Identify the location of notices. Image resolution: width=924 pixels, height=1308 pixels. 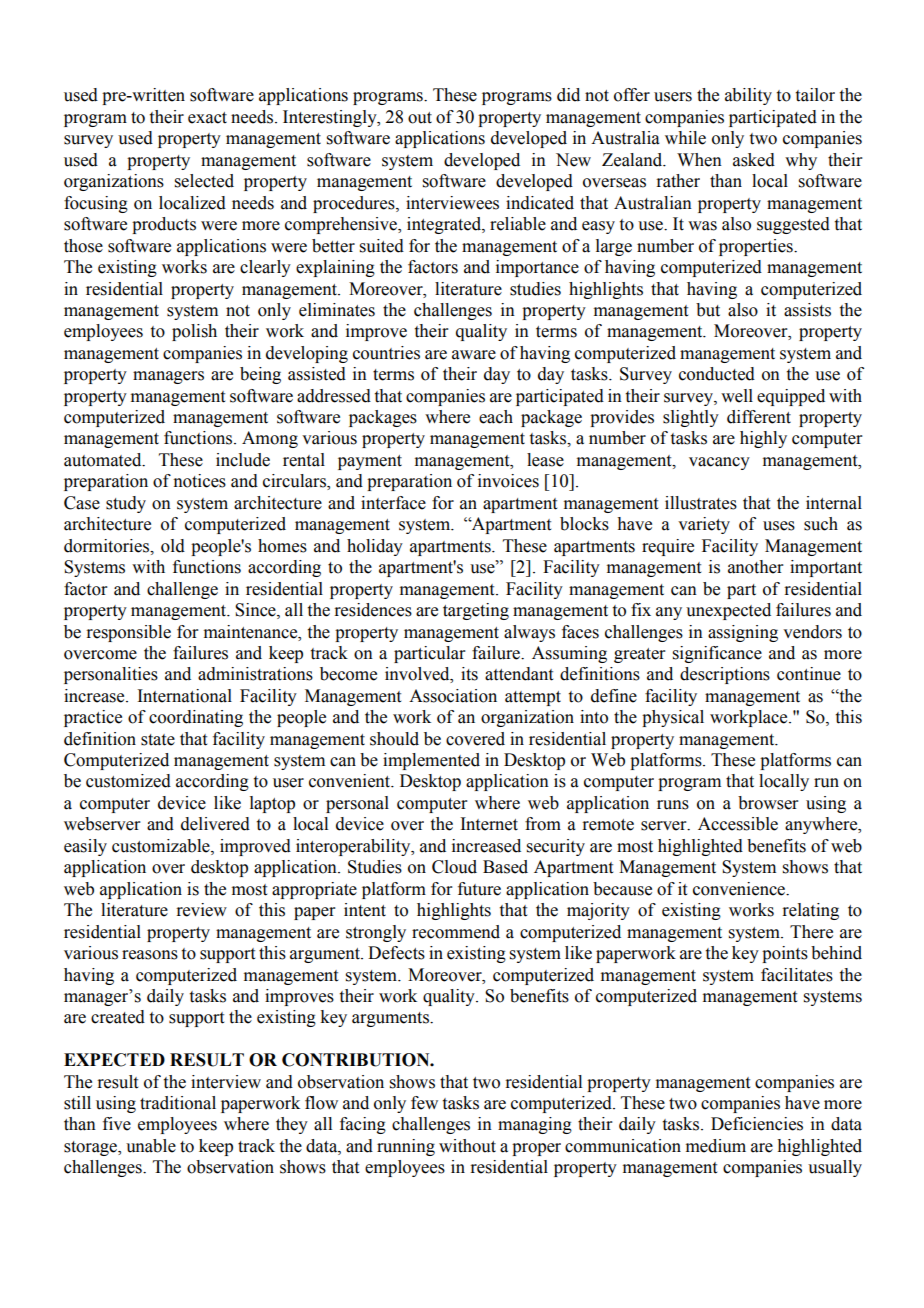
(199, 481).
